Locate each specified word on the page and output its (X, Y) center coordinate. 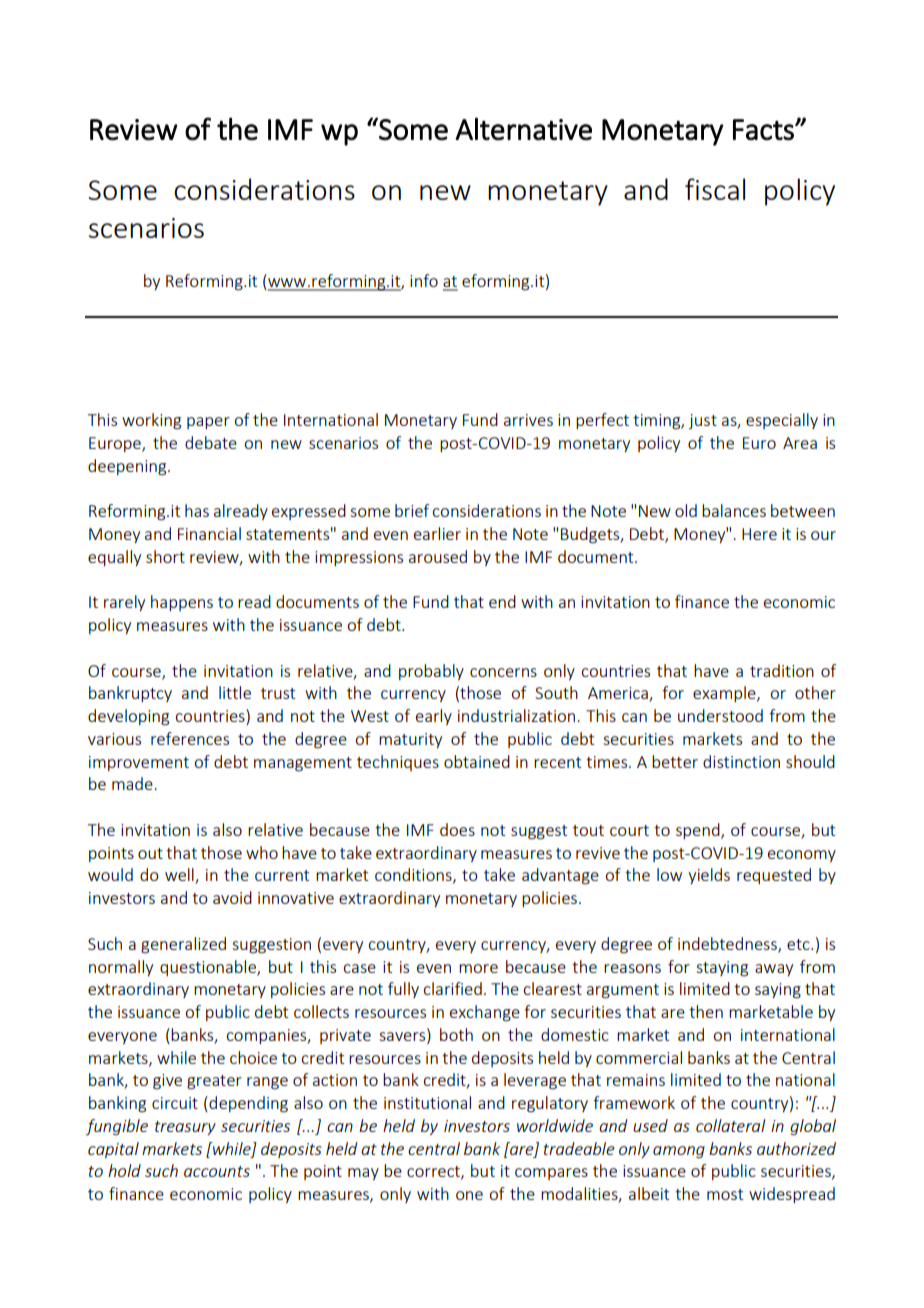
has (197, 510)
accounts (217, 1171)
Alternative (523, 129)
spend (699, 831)
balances (734, 510)
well (180, 876)
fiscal (715, 189)
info (424, 280)
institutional (427, 1102)
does (457, 829)
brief (412, 510)
